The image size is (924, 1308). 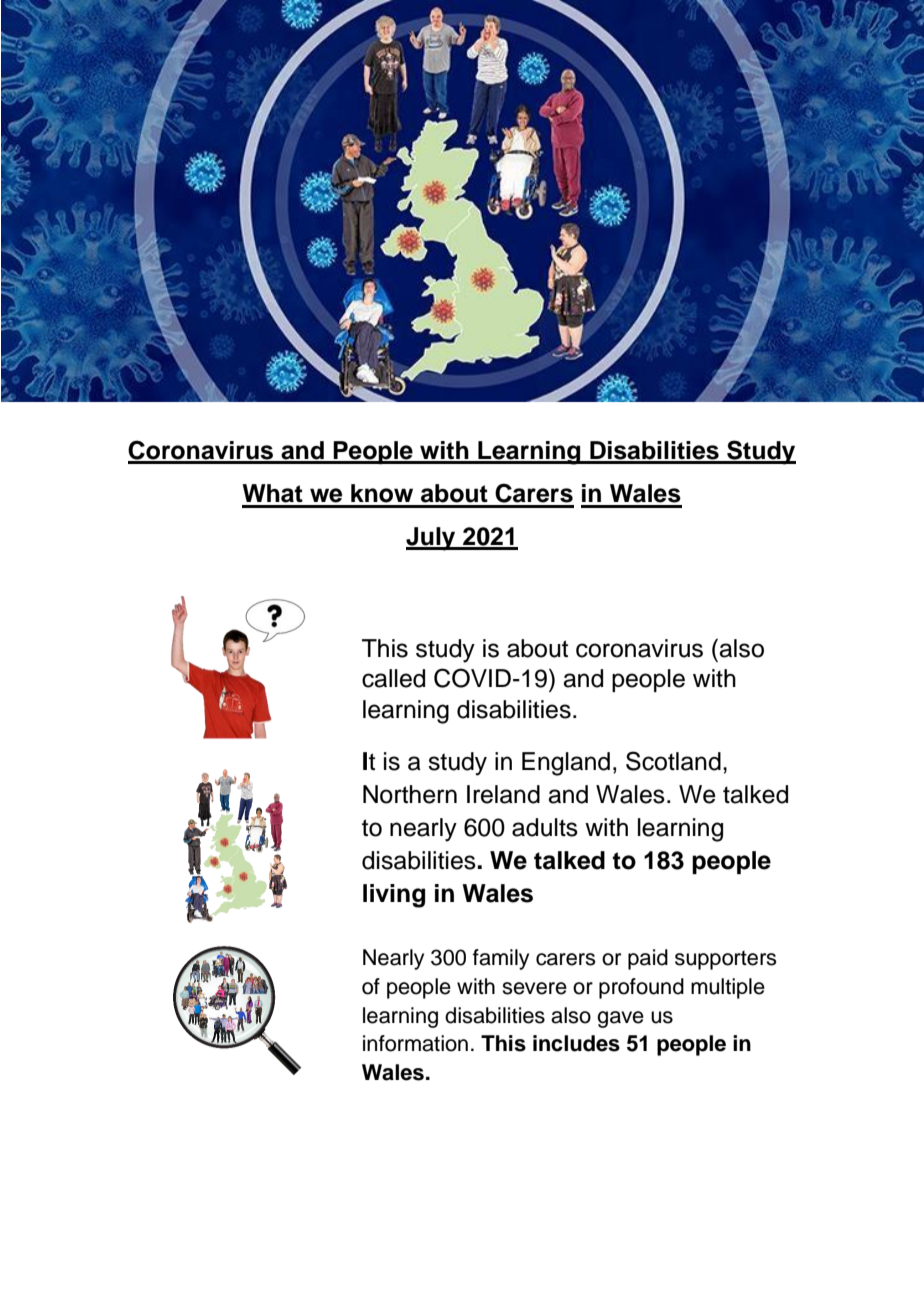 I want to click on Scotland, so click(x=673, y=761).
